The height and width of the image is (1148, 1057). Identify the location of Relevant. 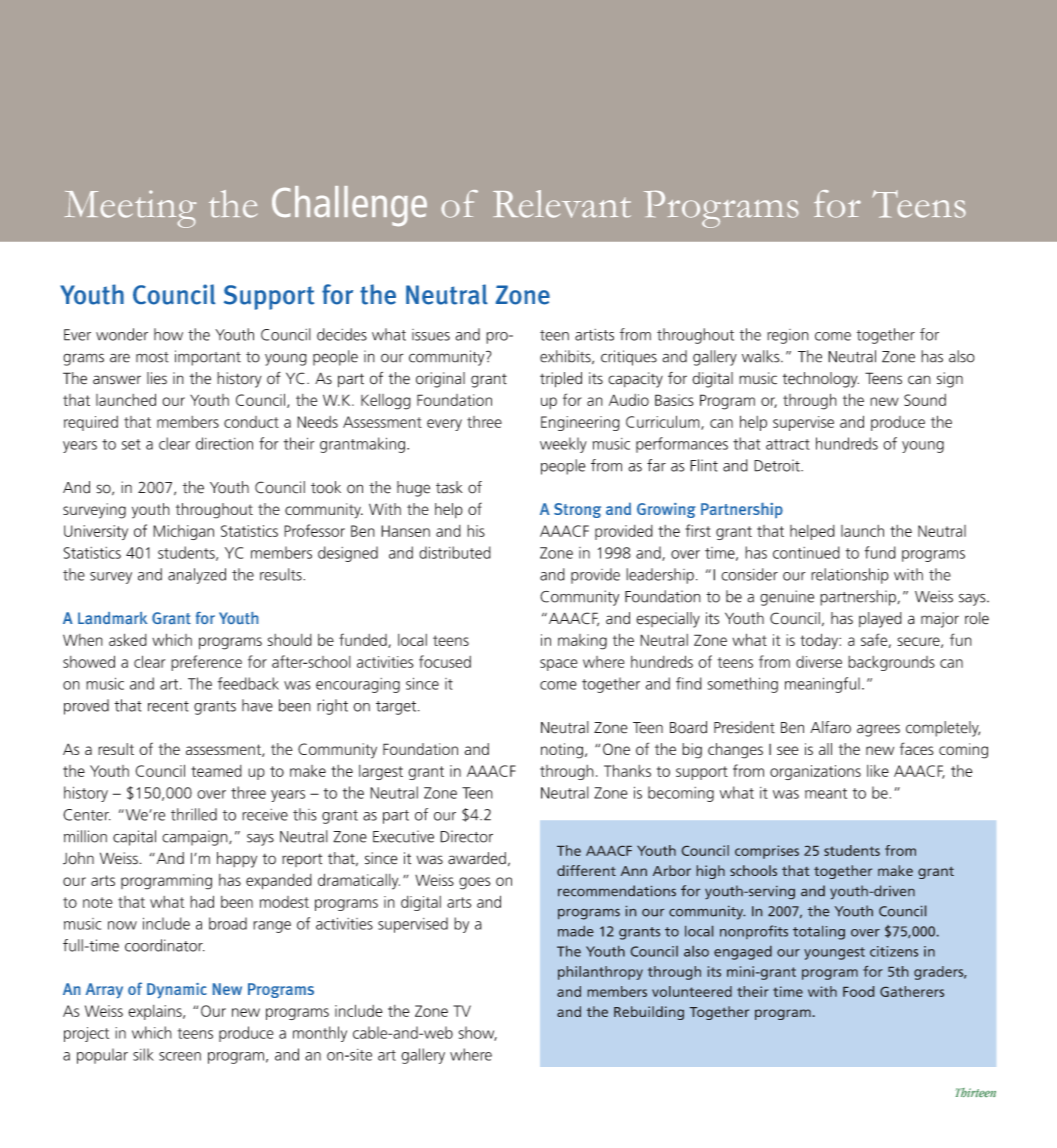
(562, 204).
